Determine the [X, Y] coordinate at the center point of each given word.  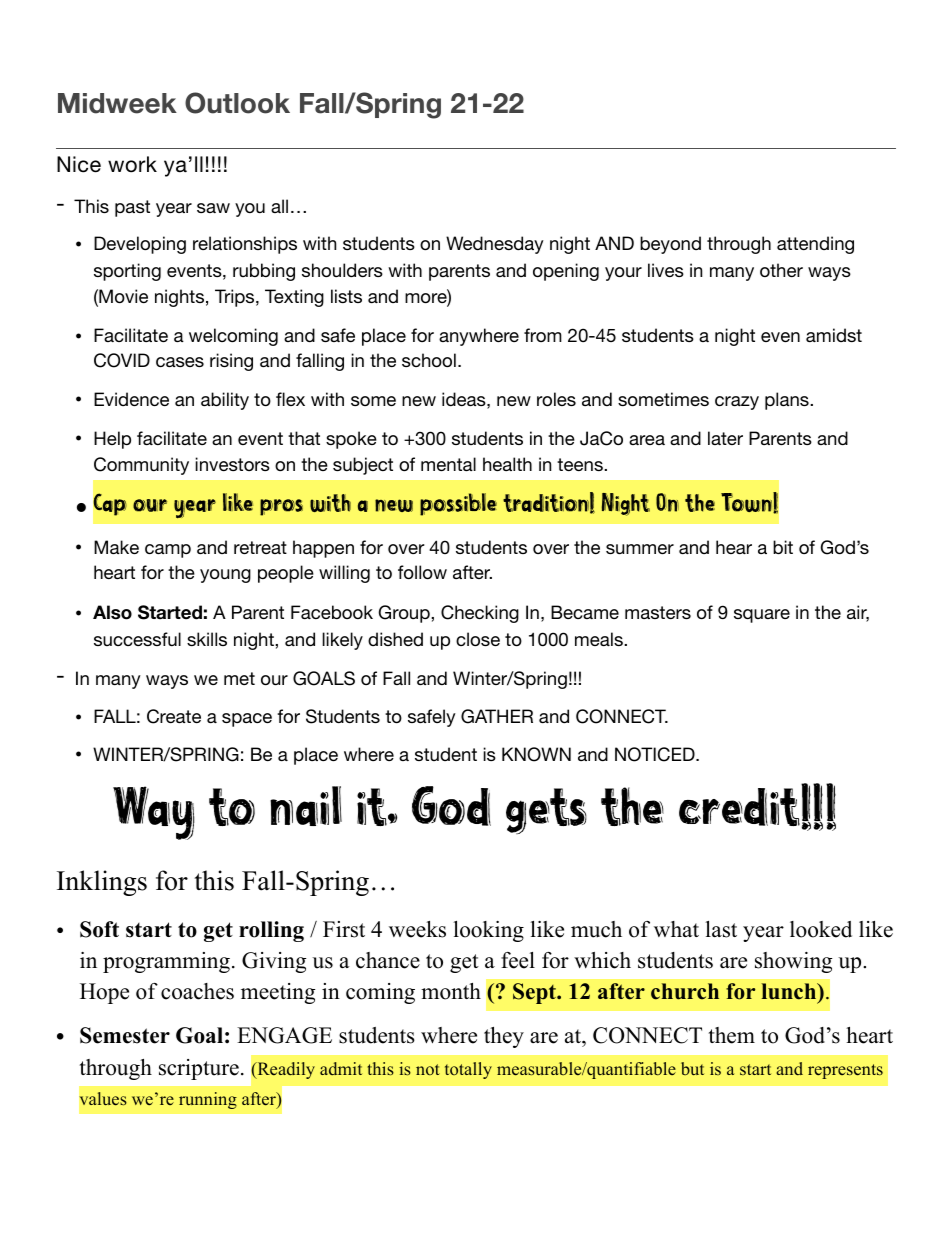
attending [815, 245]
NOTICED [656, 754]
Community [141, 466]
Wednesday [495, 245]
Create [174, 716]
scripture [199, 1069]
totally [468, 1070]
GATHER [497, 716]
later [725, 438]
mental [448, 464]
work [132, 164]
